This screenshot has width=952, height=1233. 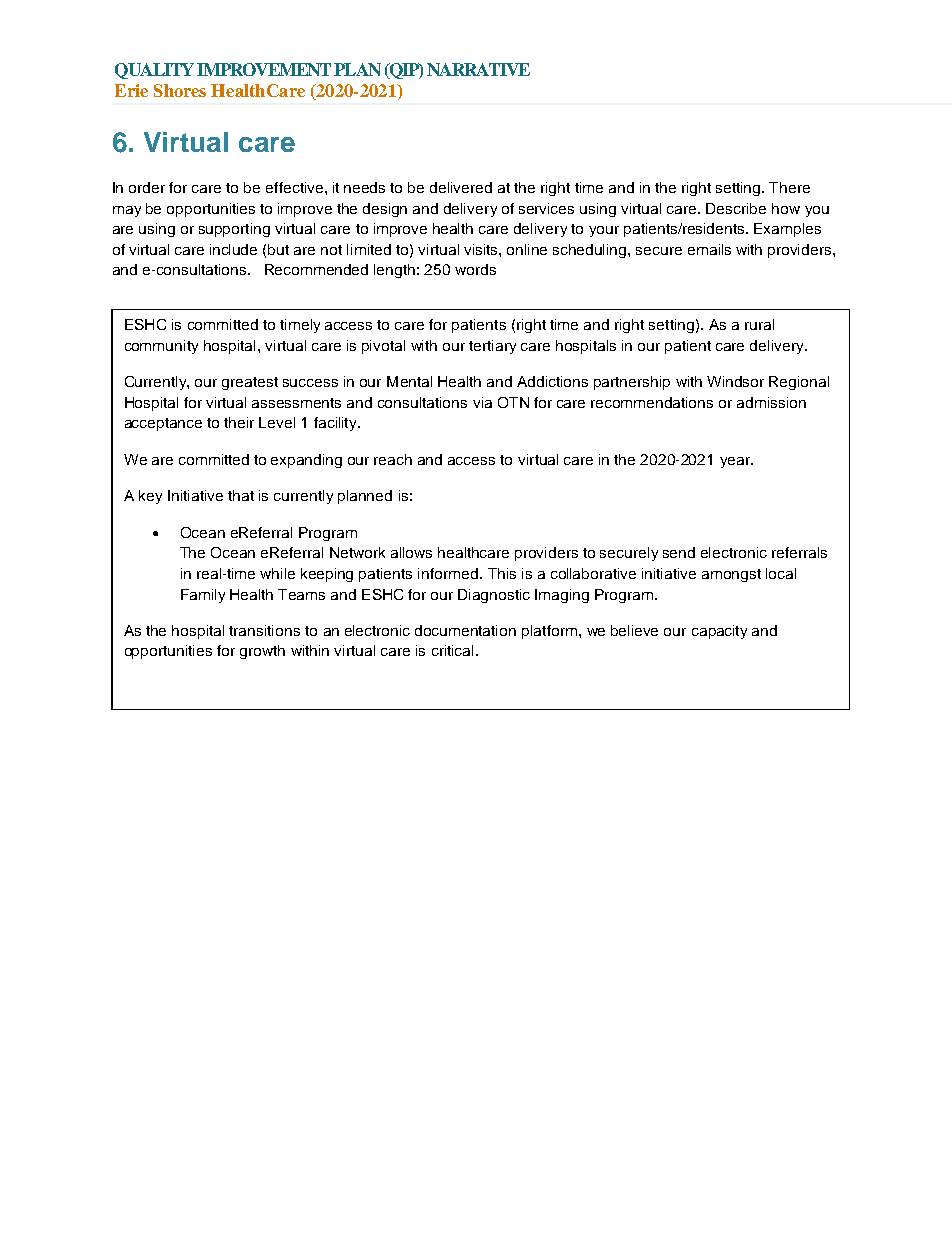 What do you see at coordinates (465, 630) in the screenshot?
I see `documentation` at bounding box center [465, 630].
